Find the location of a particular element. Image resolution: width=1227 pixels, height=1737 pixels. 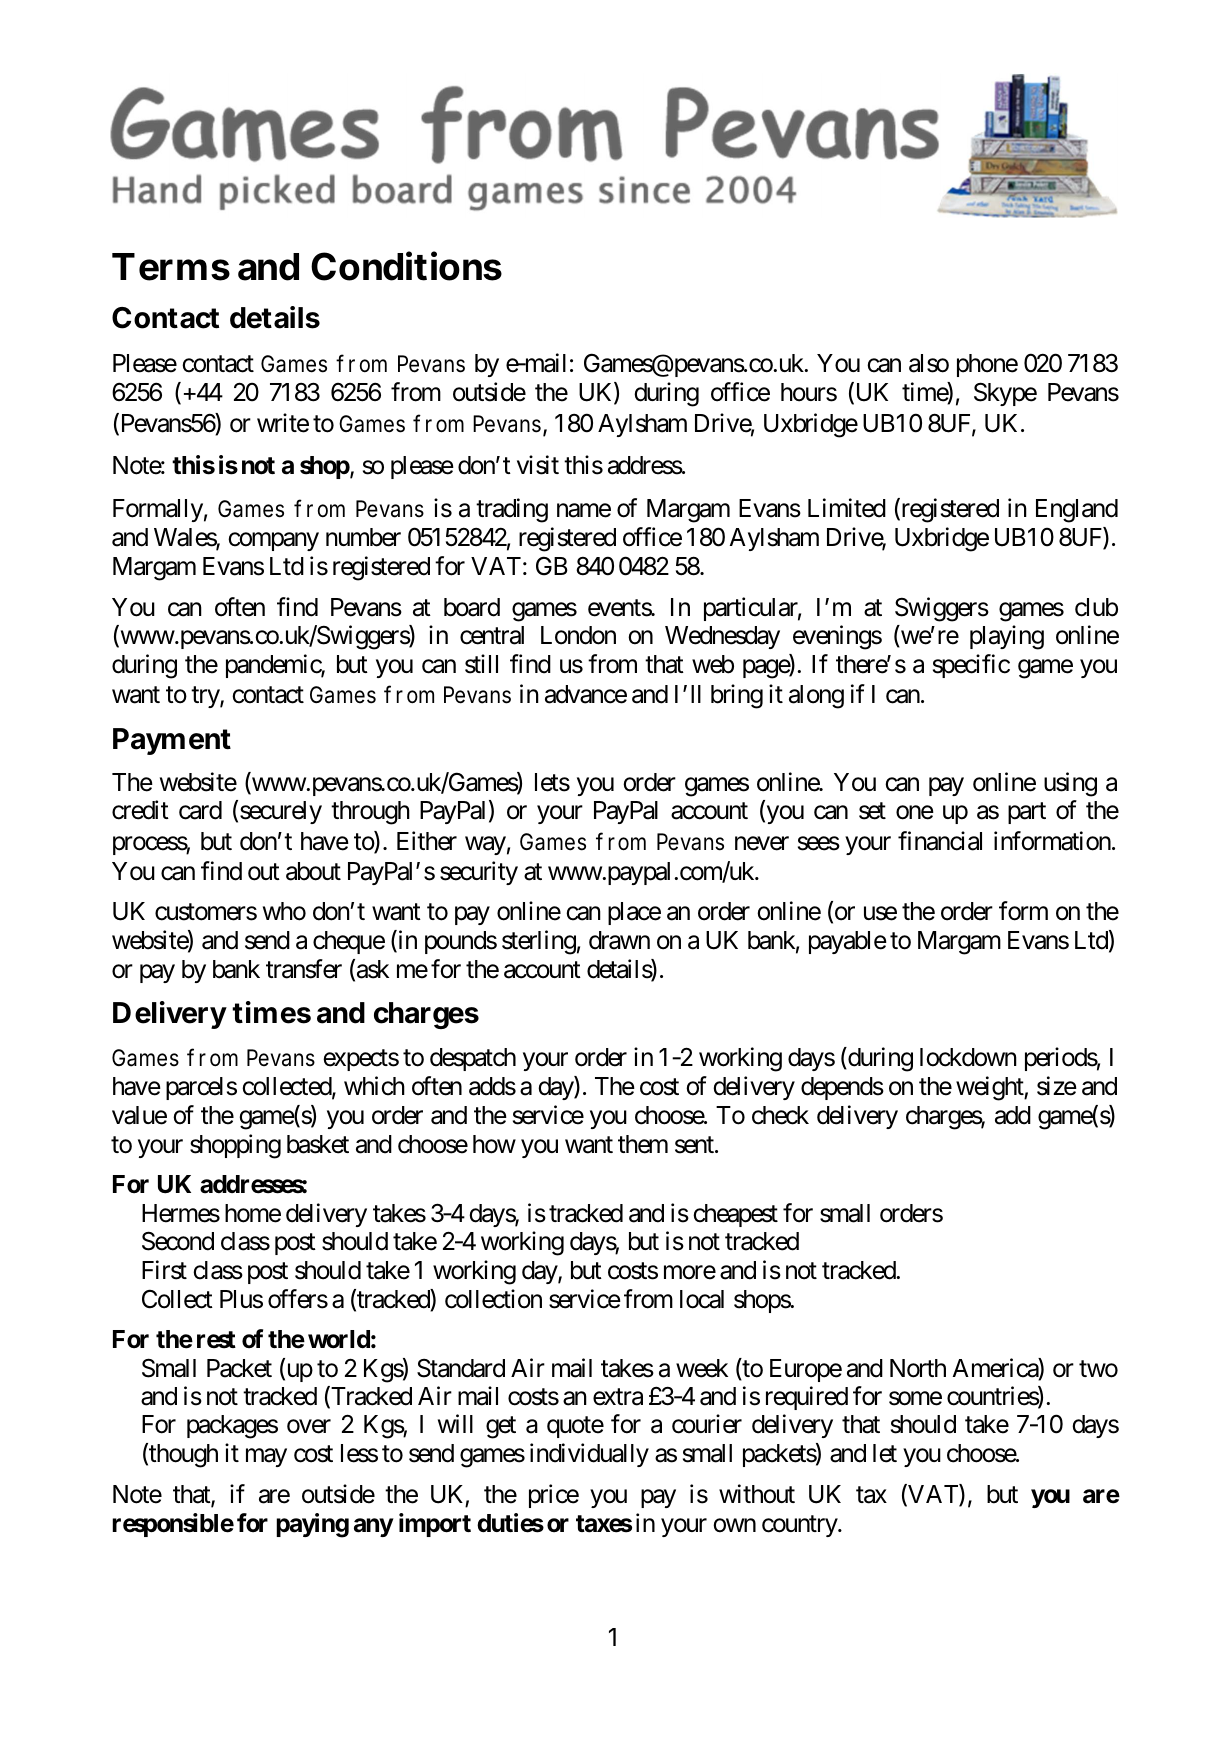

may is located at coordinates (266, 1458).
